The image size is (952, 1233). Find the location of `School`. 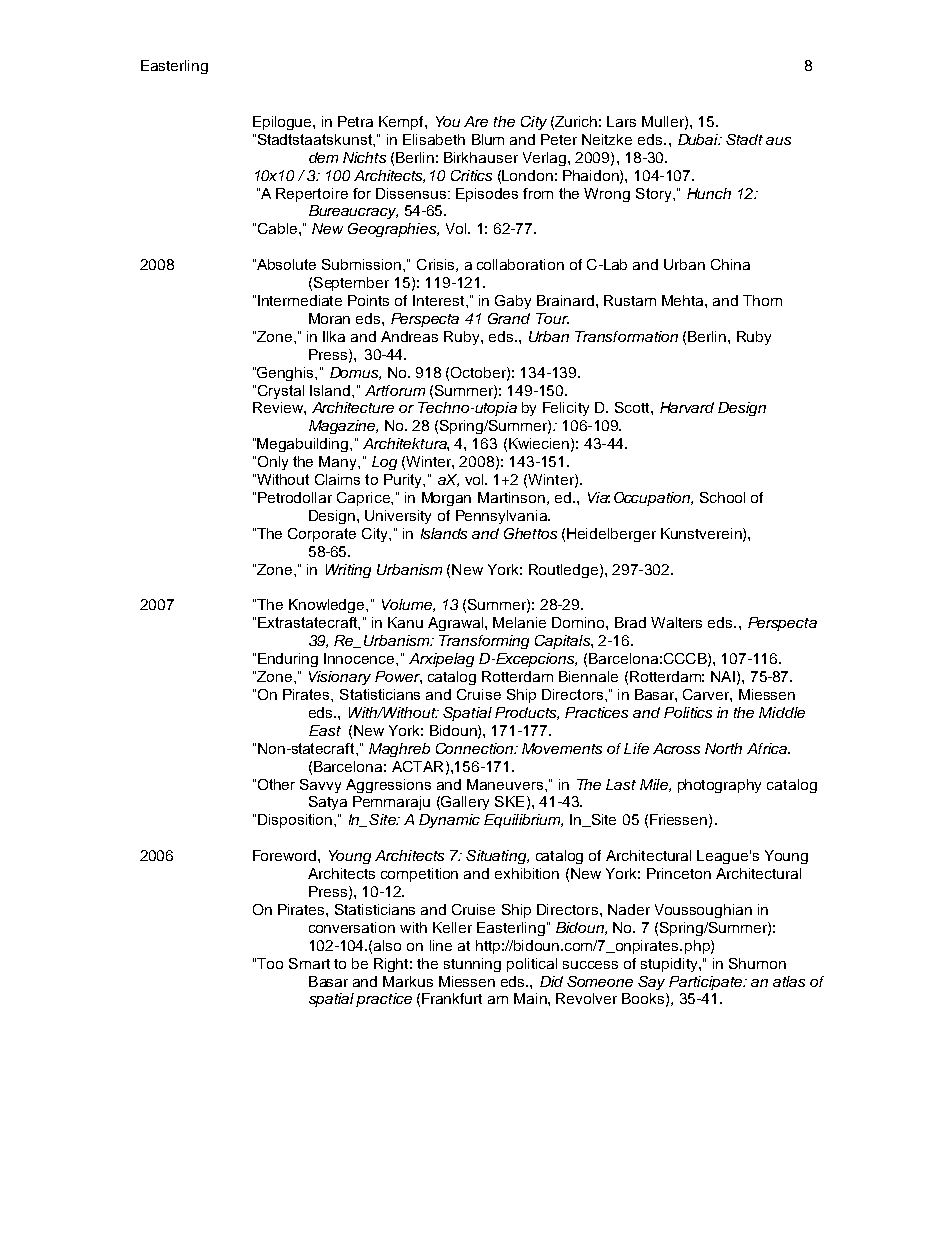

School is located at coordinates (722, 497).
